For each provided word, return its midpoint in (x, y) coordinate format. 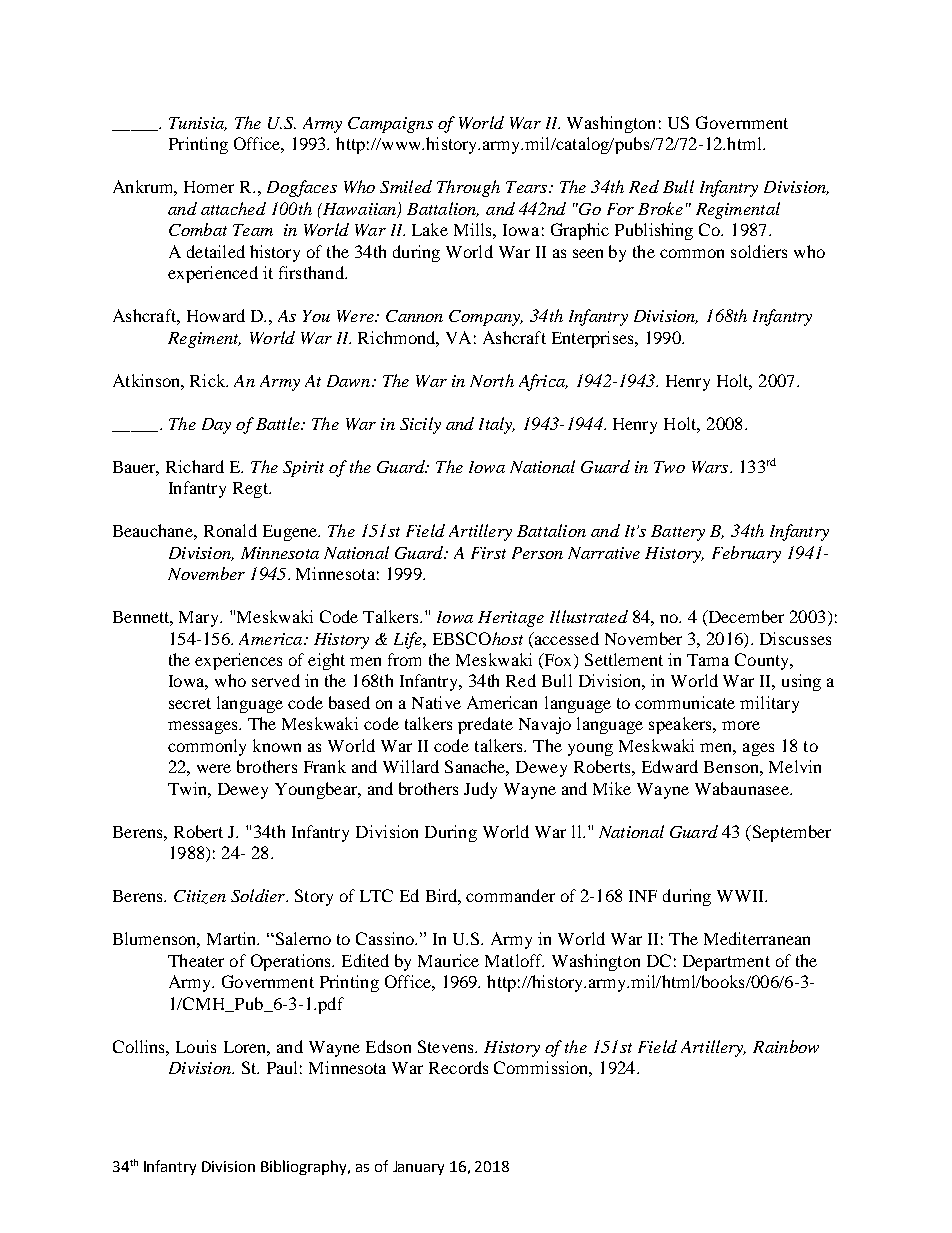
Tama (708, 660)
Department (726, 963)
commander (510, 895)
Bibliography (305, 1167)
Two (669, 467)
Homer (209, 187)
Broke (660, 208)
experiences (238, 661)
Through (468, 188)
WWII (741, 896)
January (418, 1168)
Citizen (200, 897)
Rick (209, 380)
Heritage (511, 619)
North (492, 380)
